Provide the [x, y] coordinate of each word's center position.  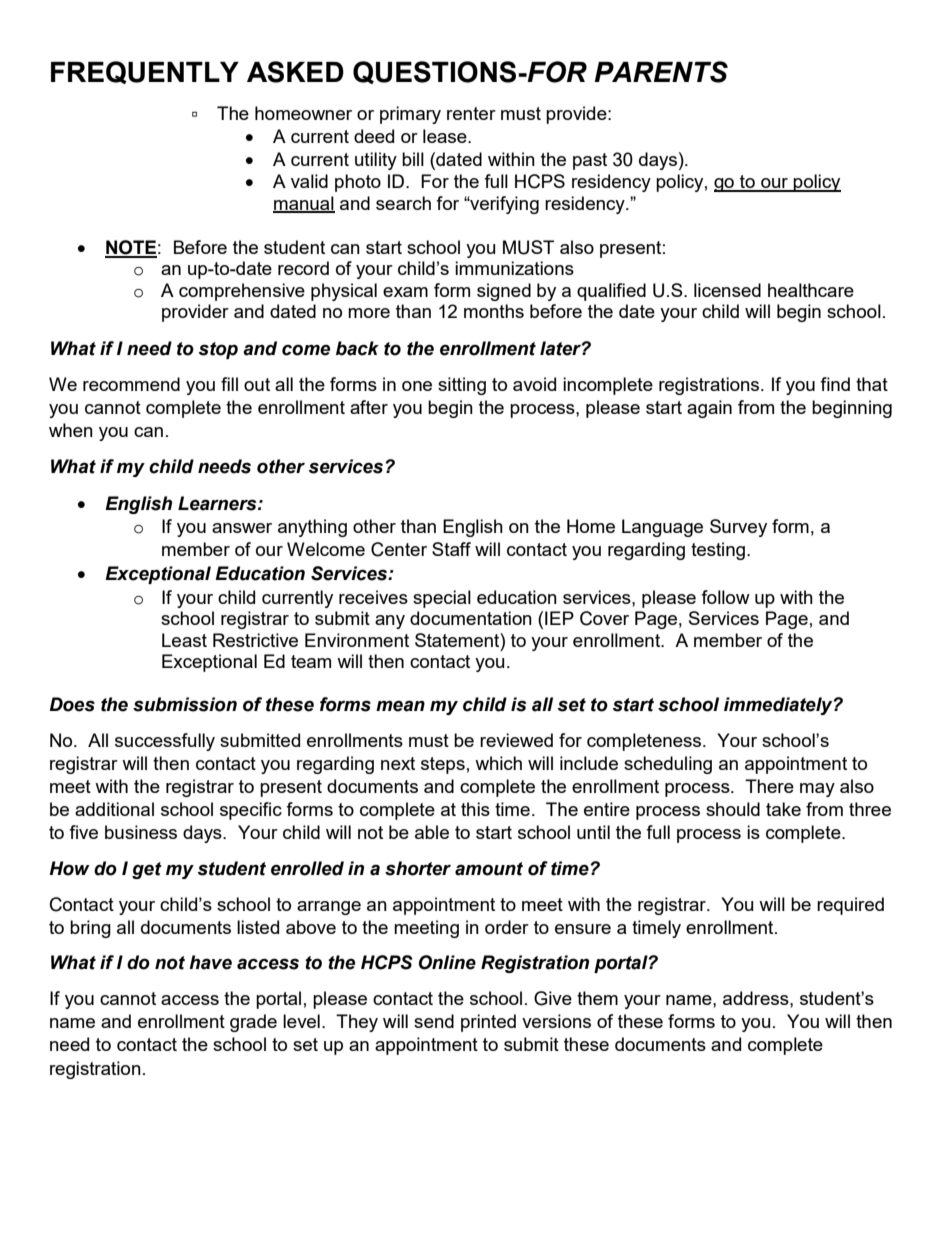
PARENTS [661, 72]
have [210, 962]
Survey [738, 528]
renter [471, 113]
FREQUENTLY [145, 72]
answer [242, 528]
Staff [451, 549]
